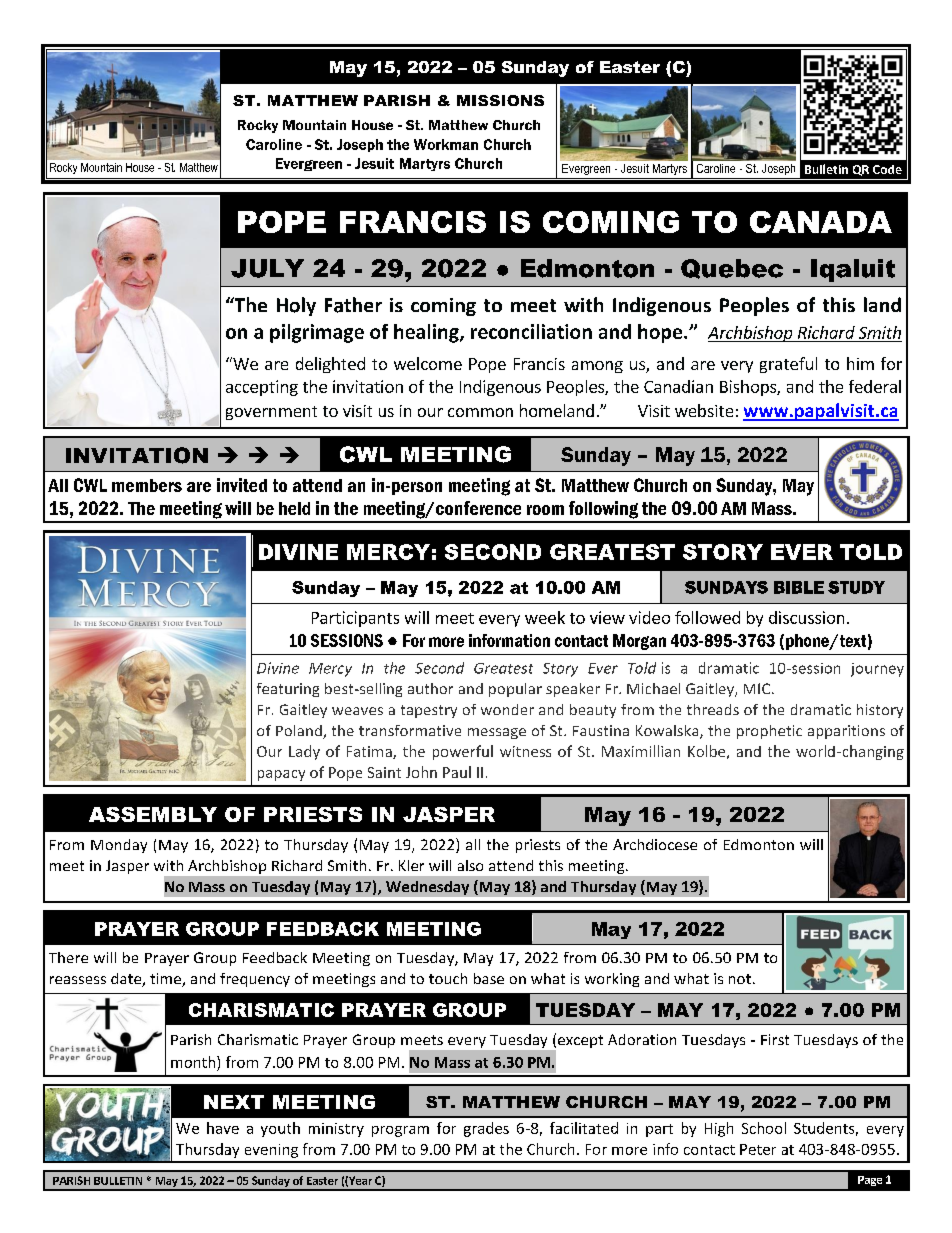  Describe the element at coordinates (147, 485) in the screenshot. I see `members` at that location.
